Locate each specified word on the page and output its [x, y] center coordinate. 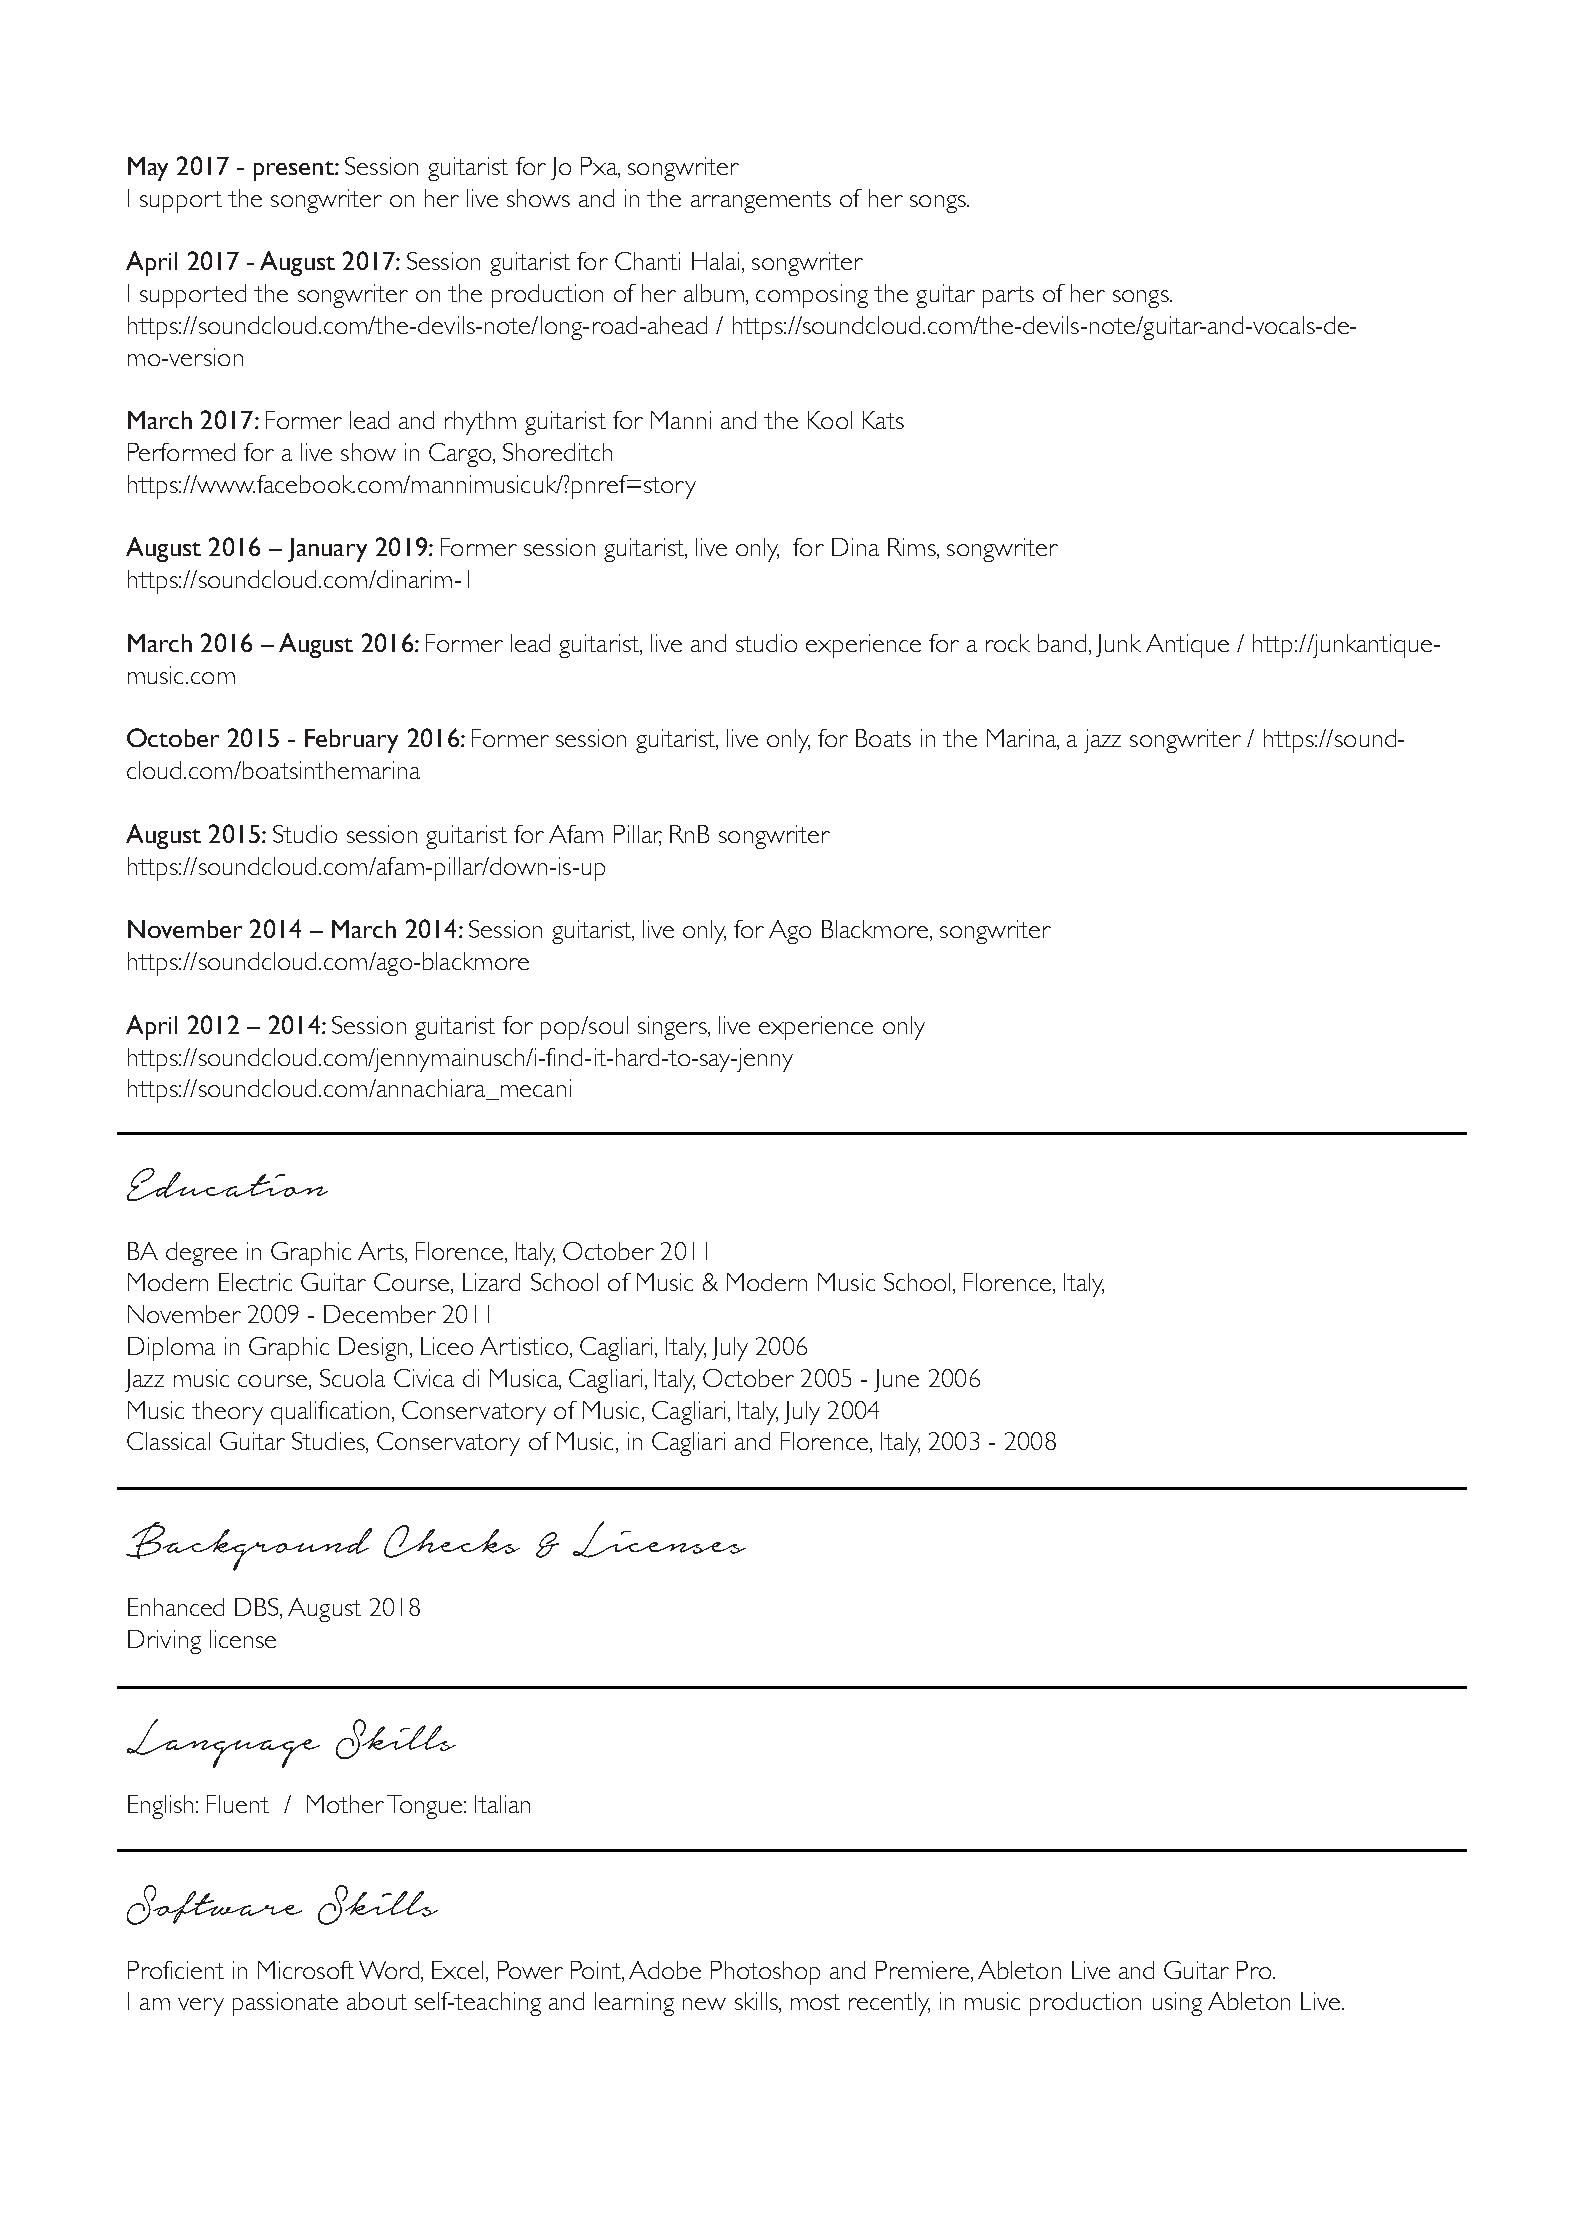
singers [674, 1028]
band [1062, 643]
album [714, 293]
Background [249, 1546]
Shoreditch [557, 452]
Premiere [922, 1970]
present [295, 171]
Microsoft [306, 1970]
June [896, 1380]
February [351, 741]
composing [812, 296]
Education [227, 1184]
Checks [452, 1541]
